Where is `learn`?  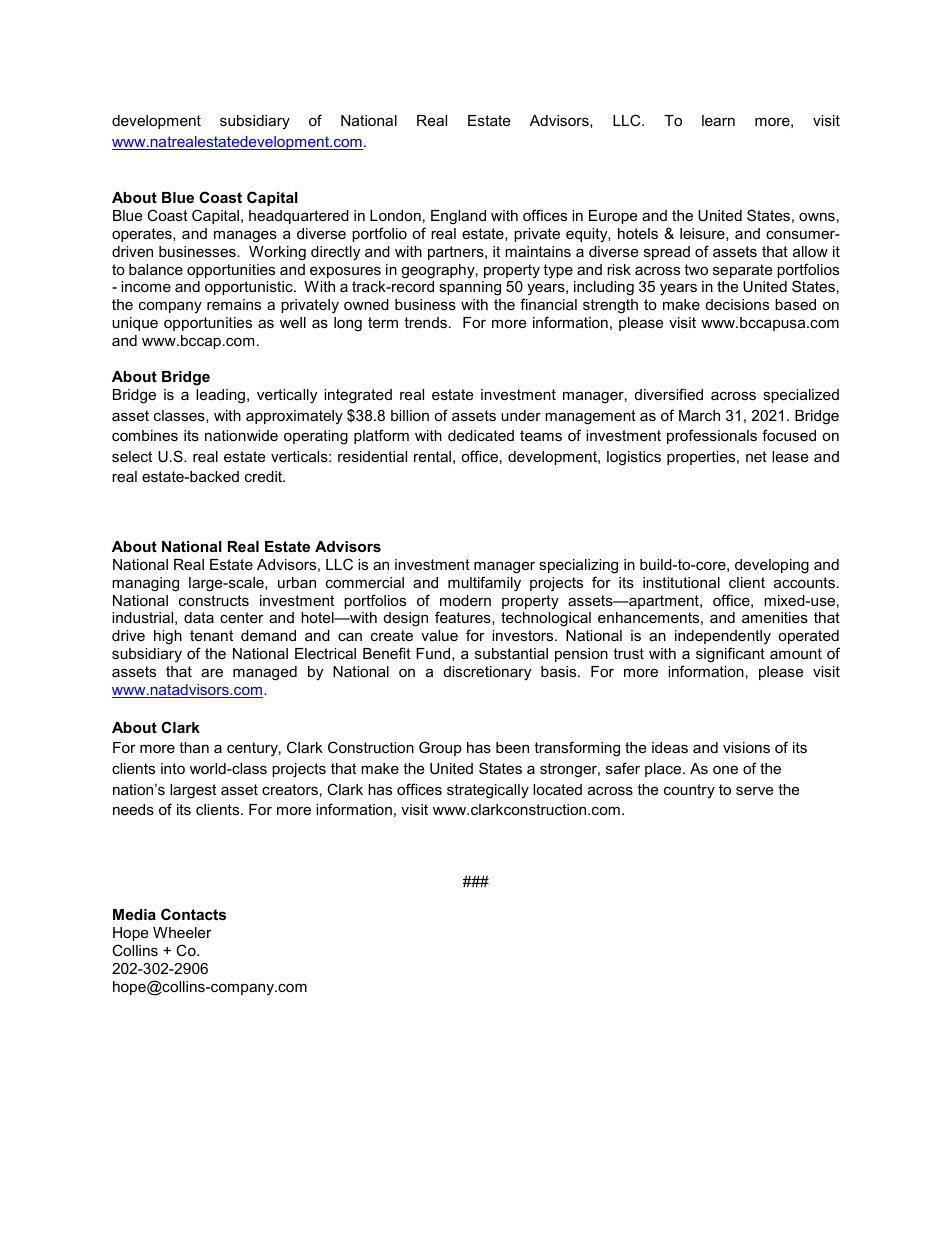 learn is located at coordinates (718, 120).
